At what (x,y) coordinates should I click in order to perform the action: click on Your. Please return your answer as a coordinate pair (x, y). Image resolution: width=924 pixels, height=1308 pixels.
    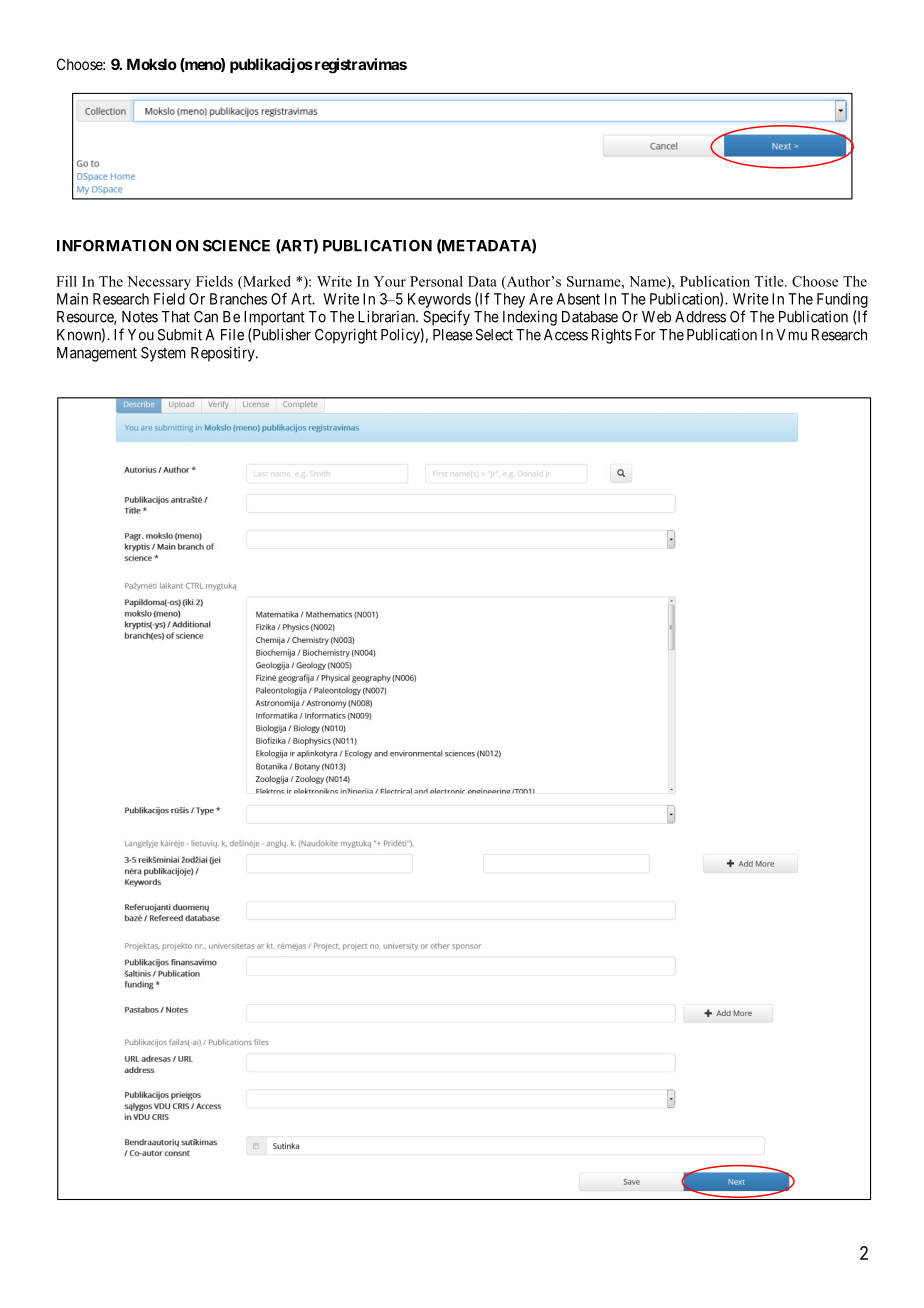
    Looking at the image, I should click on (390, 281).
